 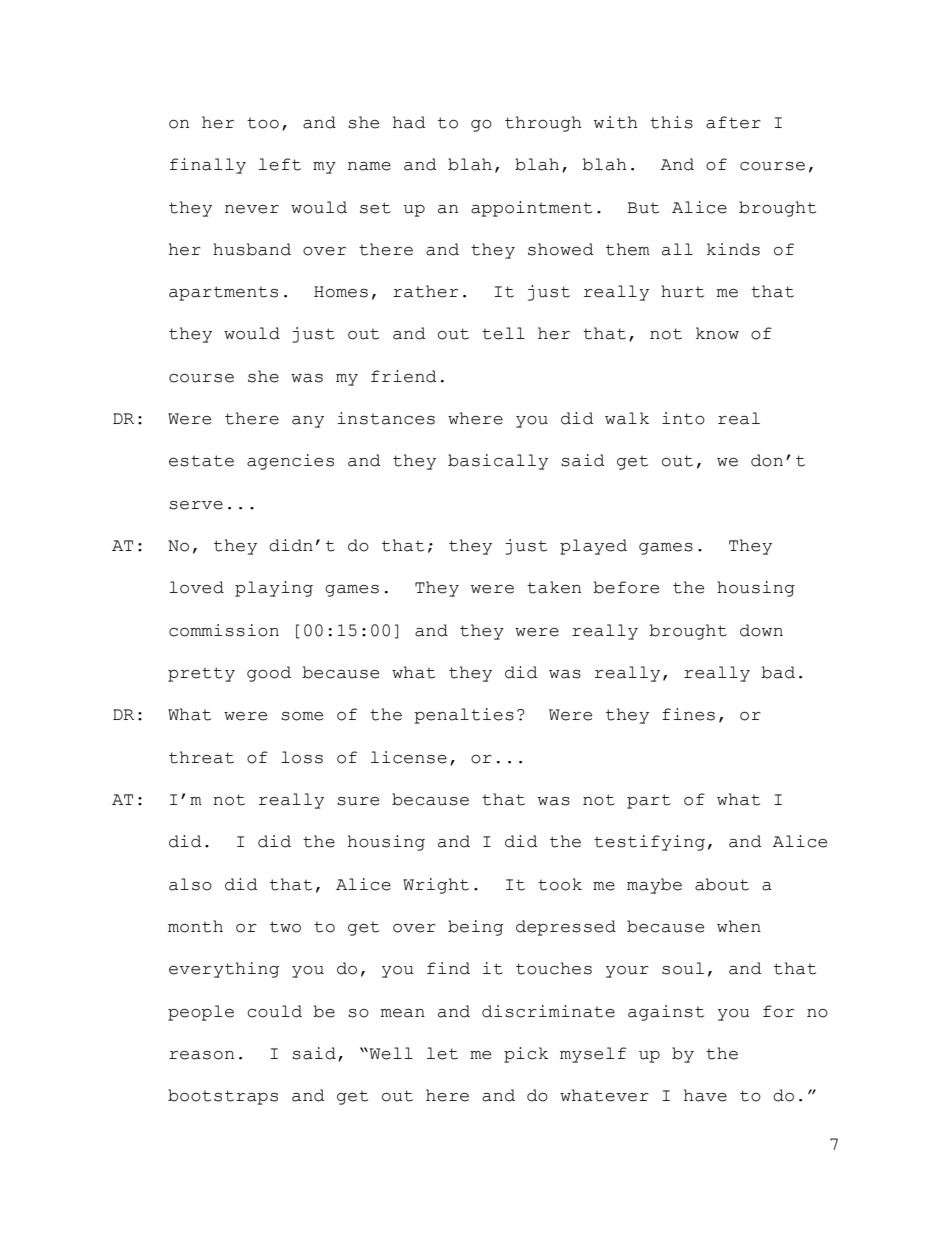 What do you see at coordinates (526, 1055) in the screenshot?
I see `pick` at bounding box center [526, 1055].
